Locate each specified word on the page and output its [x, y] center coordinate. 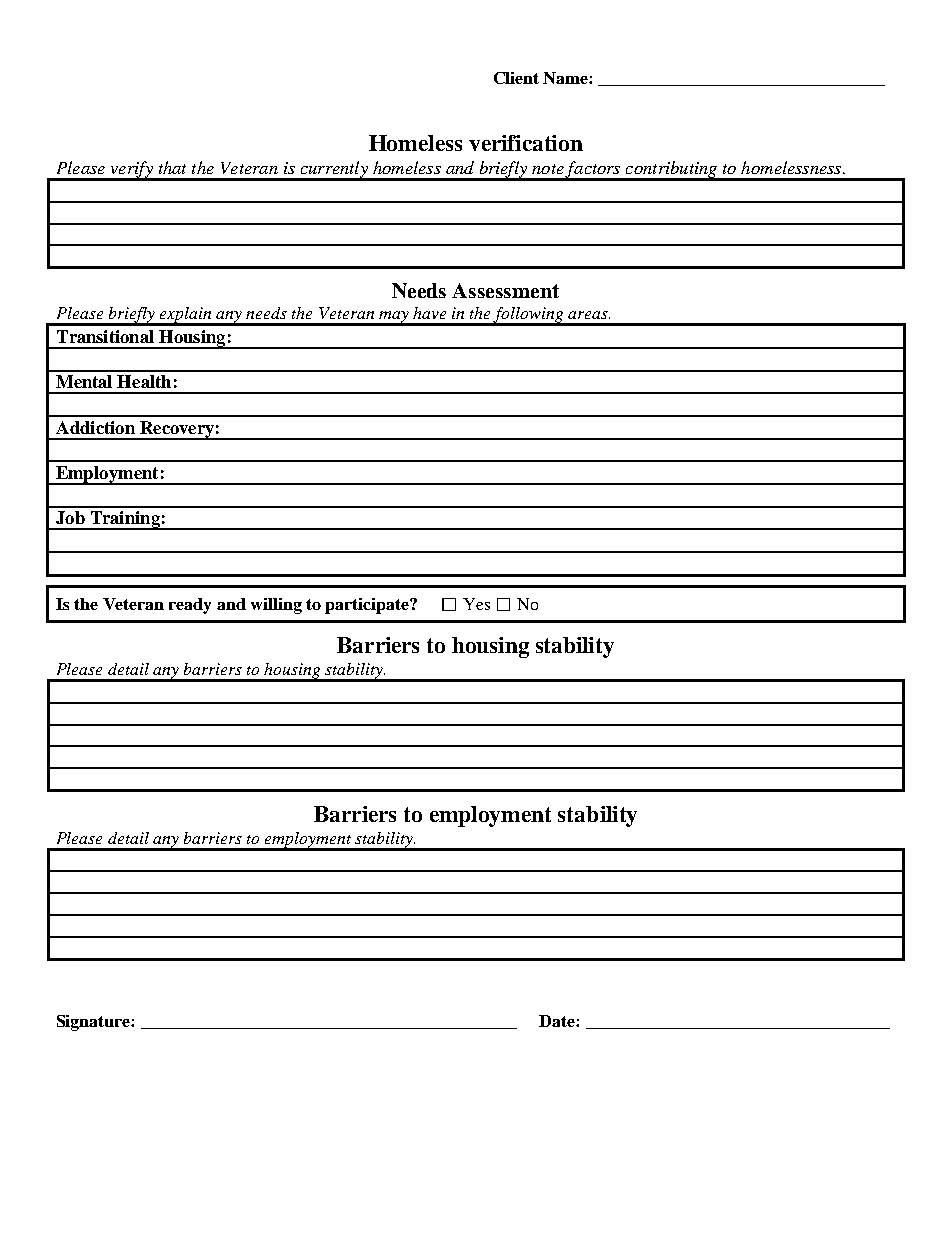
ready [190, 606]
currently [334, 170]
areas [589, 315]
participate [368, 606]
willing [276, 606]
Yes [476, 604]
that [172, 167]
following [529, 316]
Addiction [95, 427]
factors [593, 170]
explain [185, 316]
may [394, 318]
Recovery [177, 430]
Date [558, 1021]
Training [125, 520]
